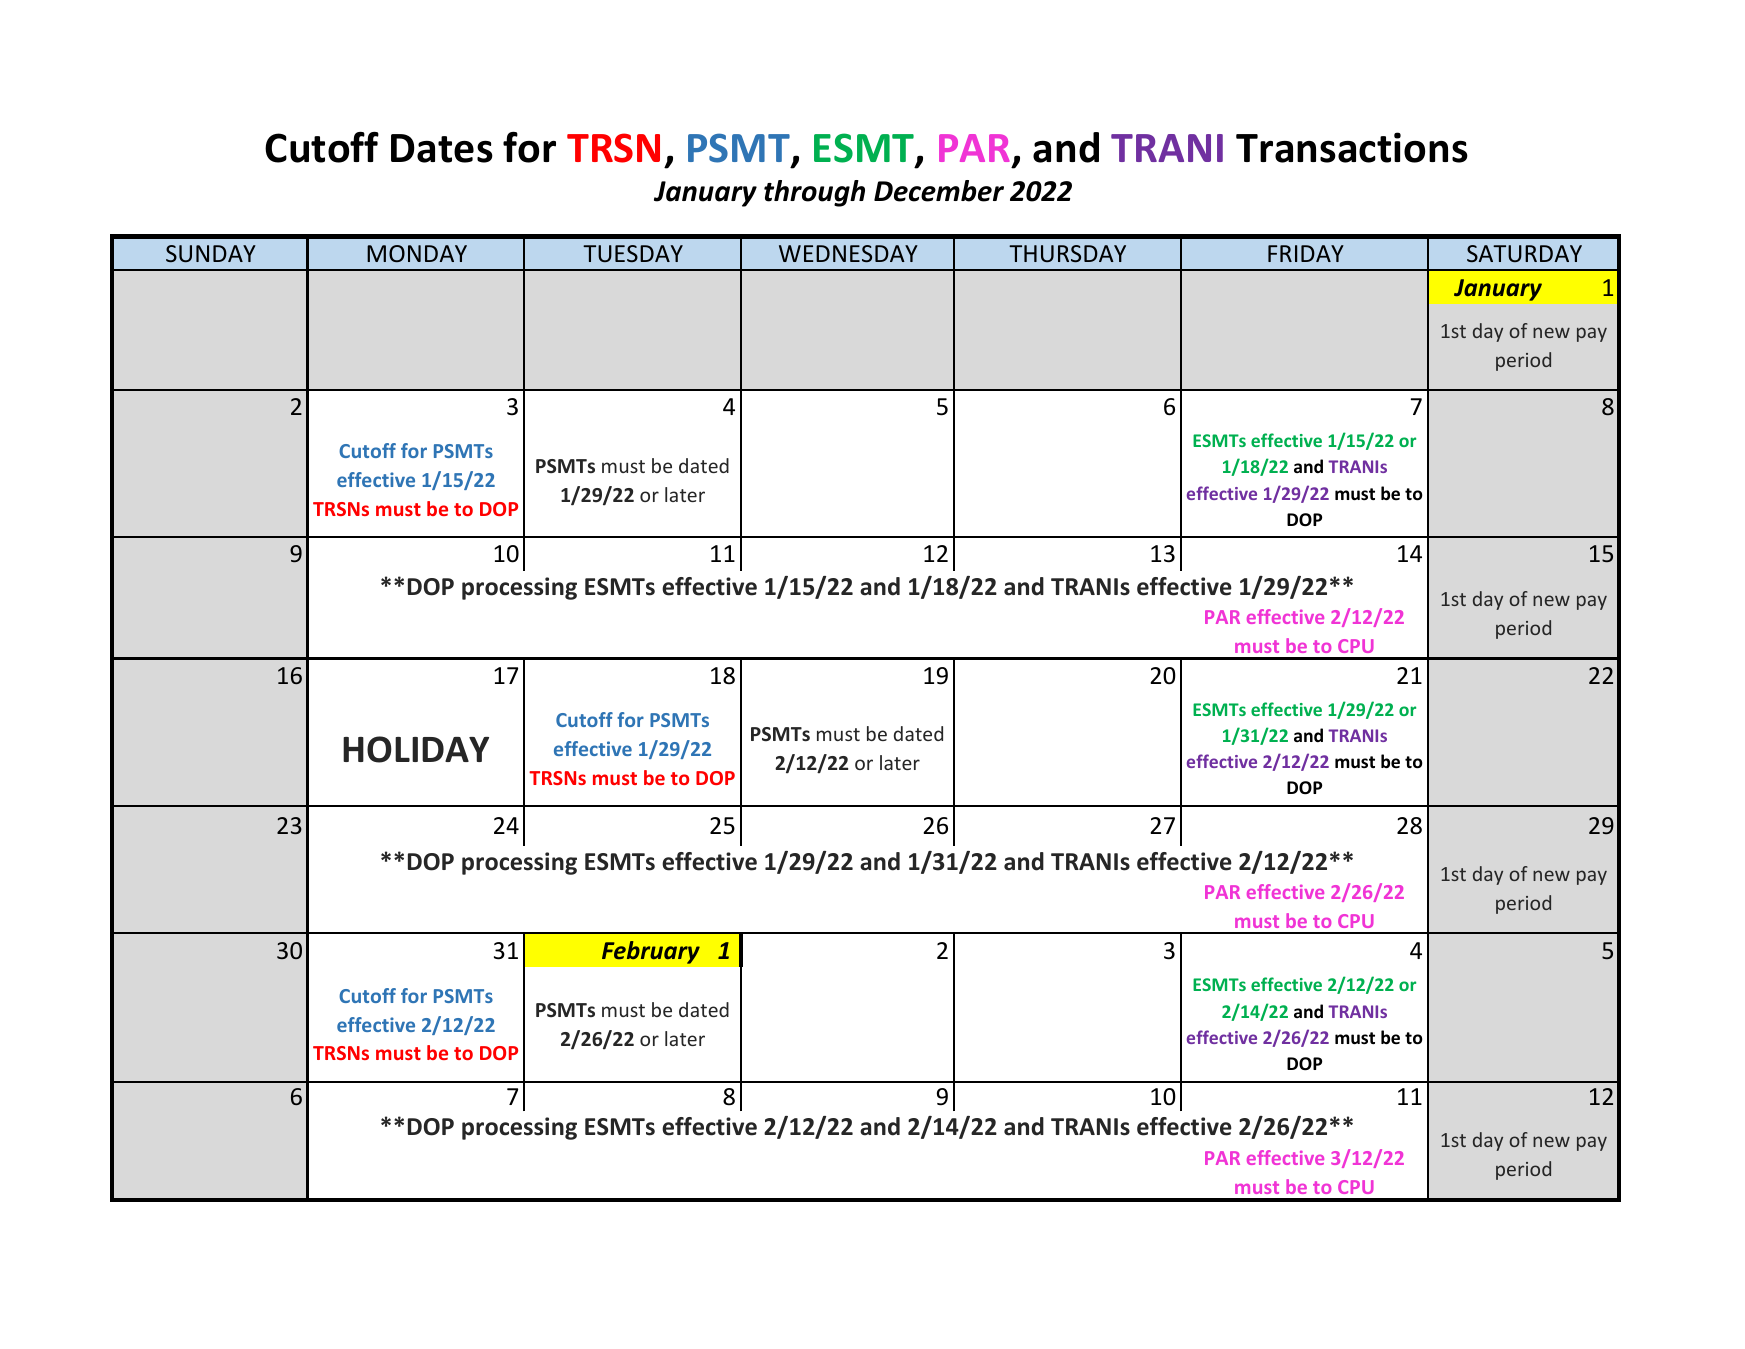 The width and height of the screenshot is (1745, 1349). What do you see at coordinates (1352, 147) in the screenshot?
I see `Transactions` at bounding box center [1352, 147].
